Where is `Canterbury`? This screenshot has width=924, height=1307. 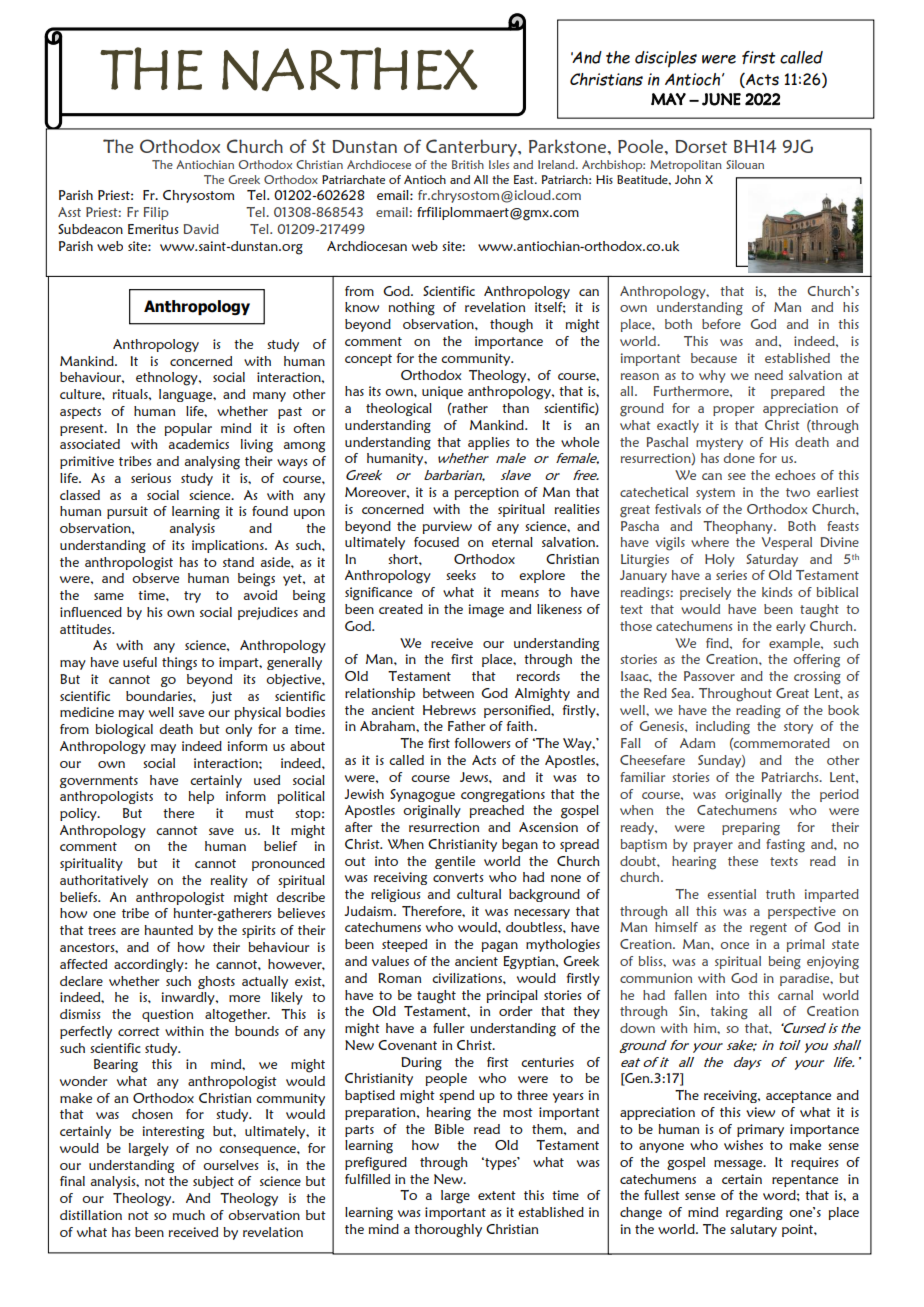 Canterbury is located at coordinates (472, 148).
